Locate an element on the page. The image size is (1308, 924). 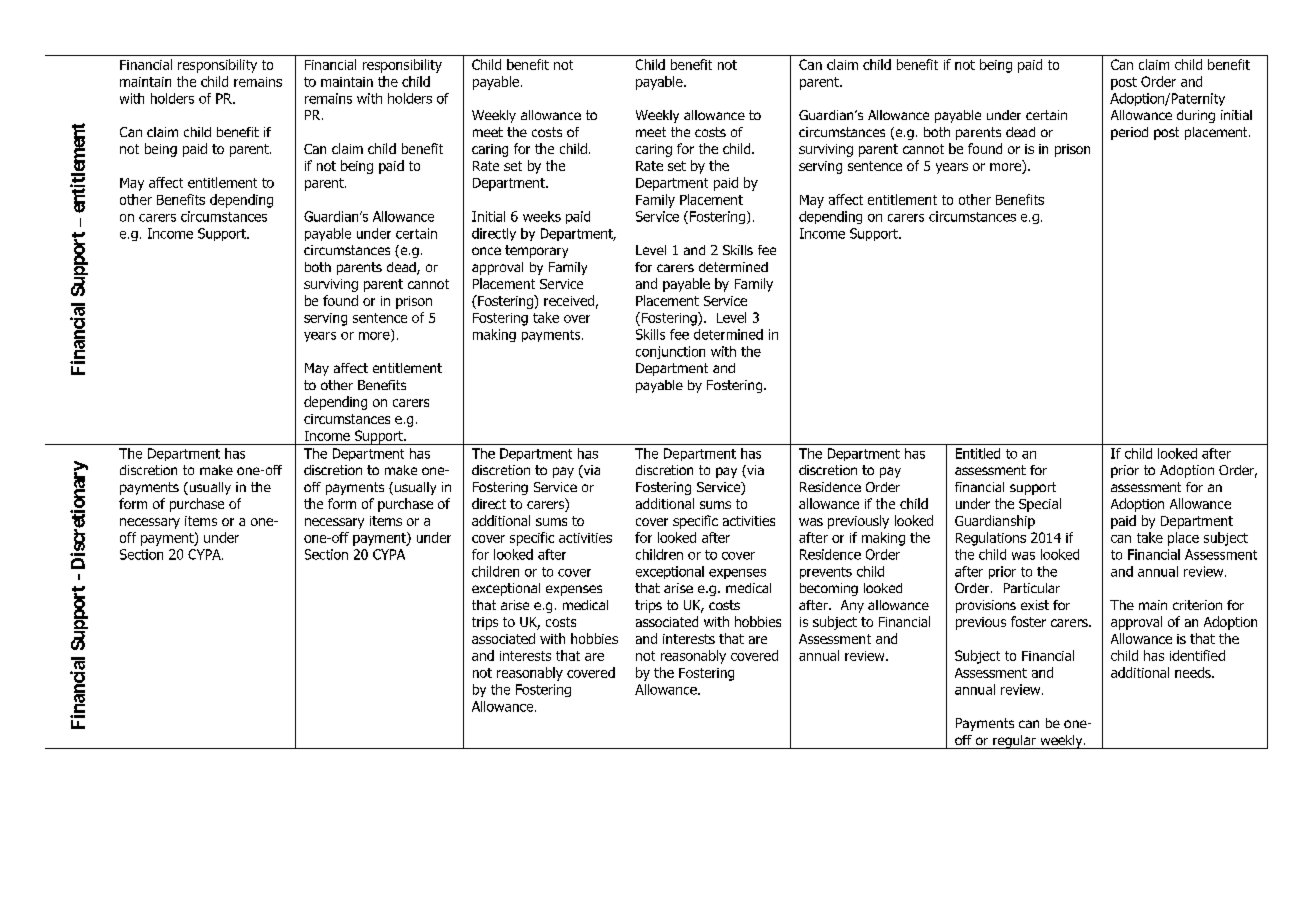
period is located at coordinates (1129, 133).
